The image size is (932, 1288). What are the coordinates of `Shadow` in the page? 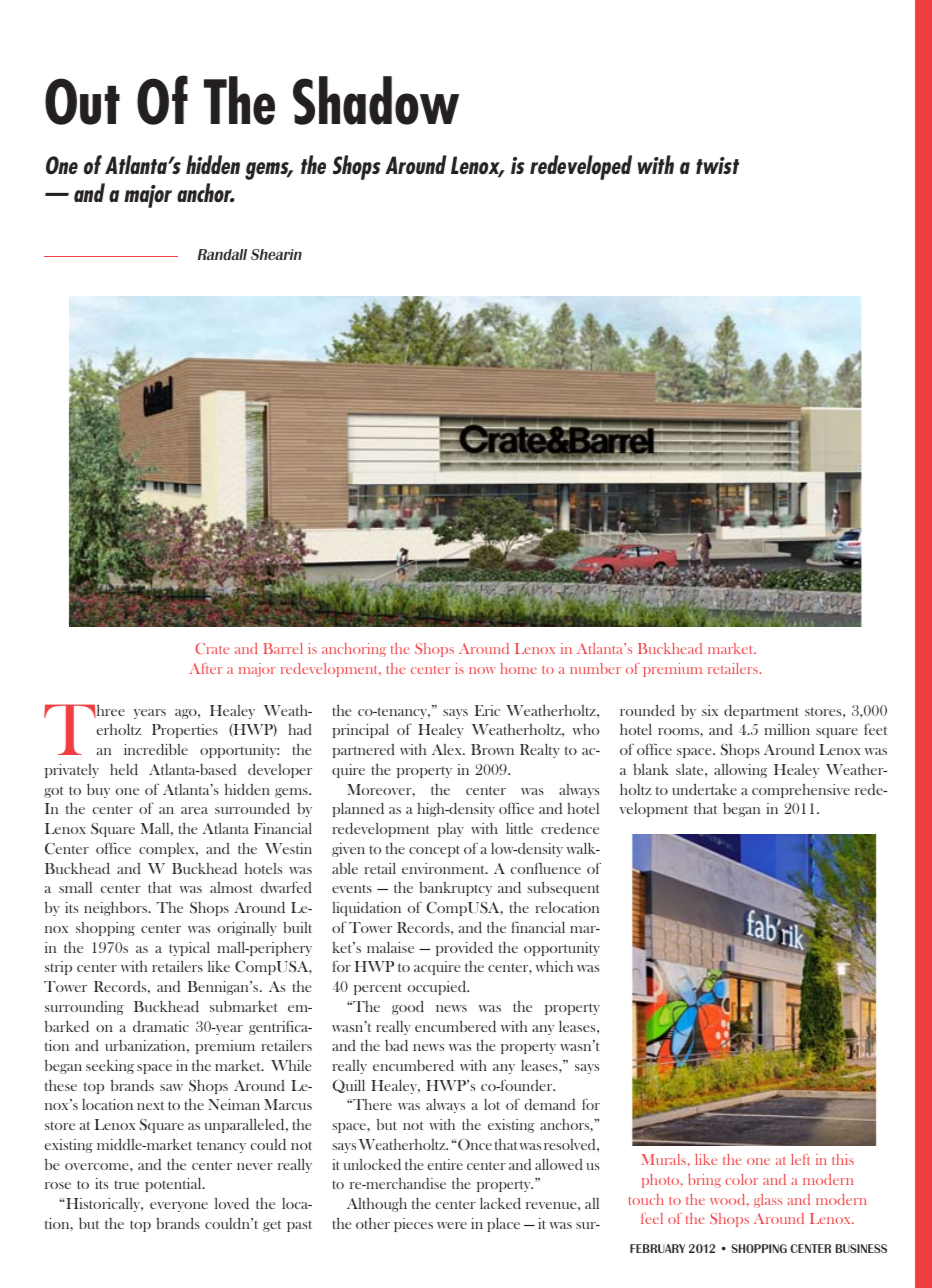 It's located at (376, 100).
